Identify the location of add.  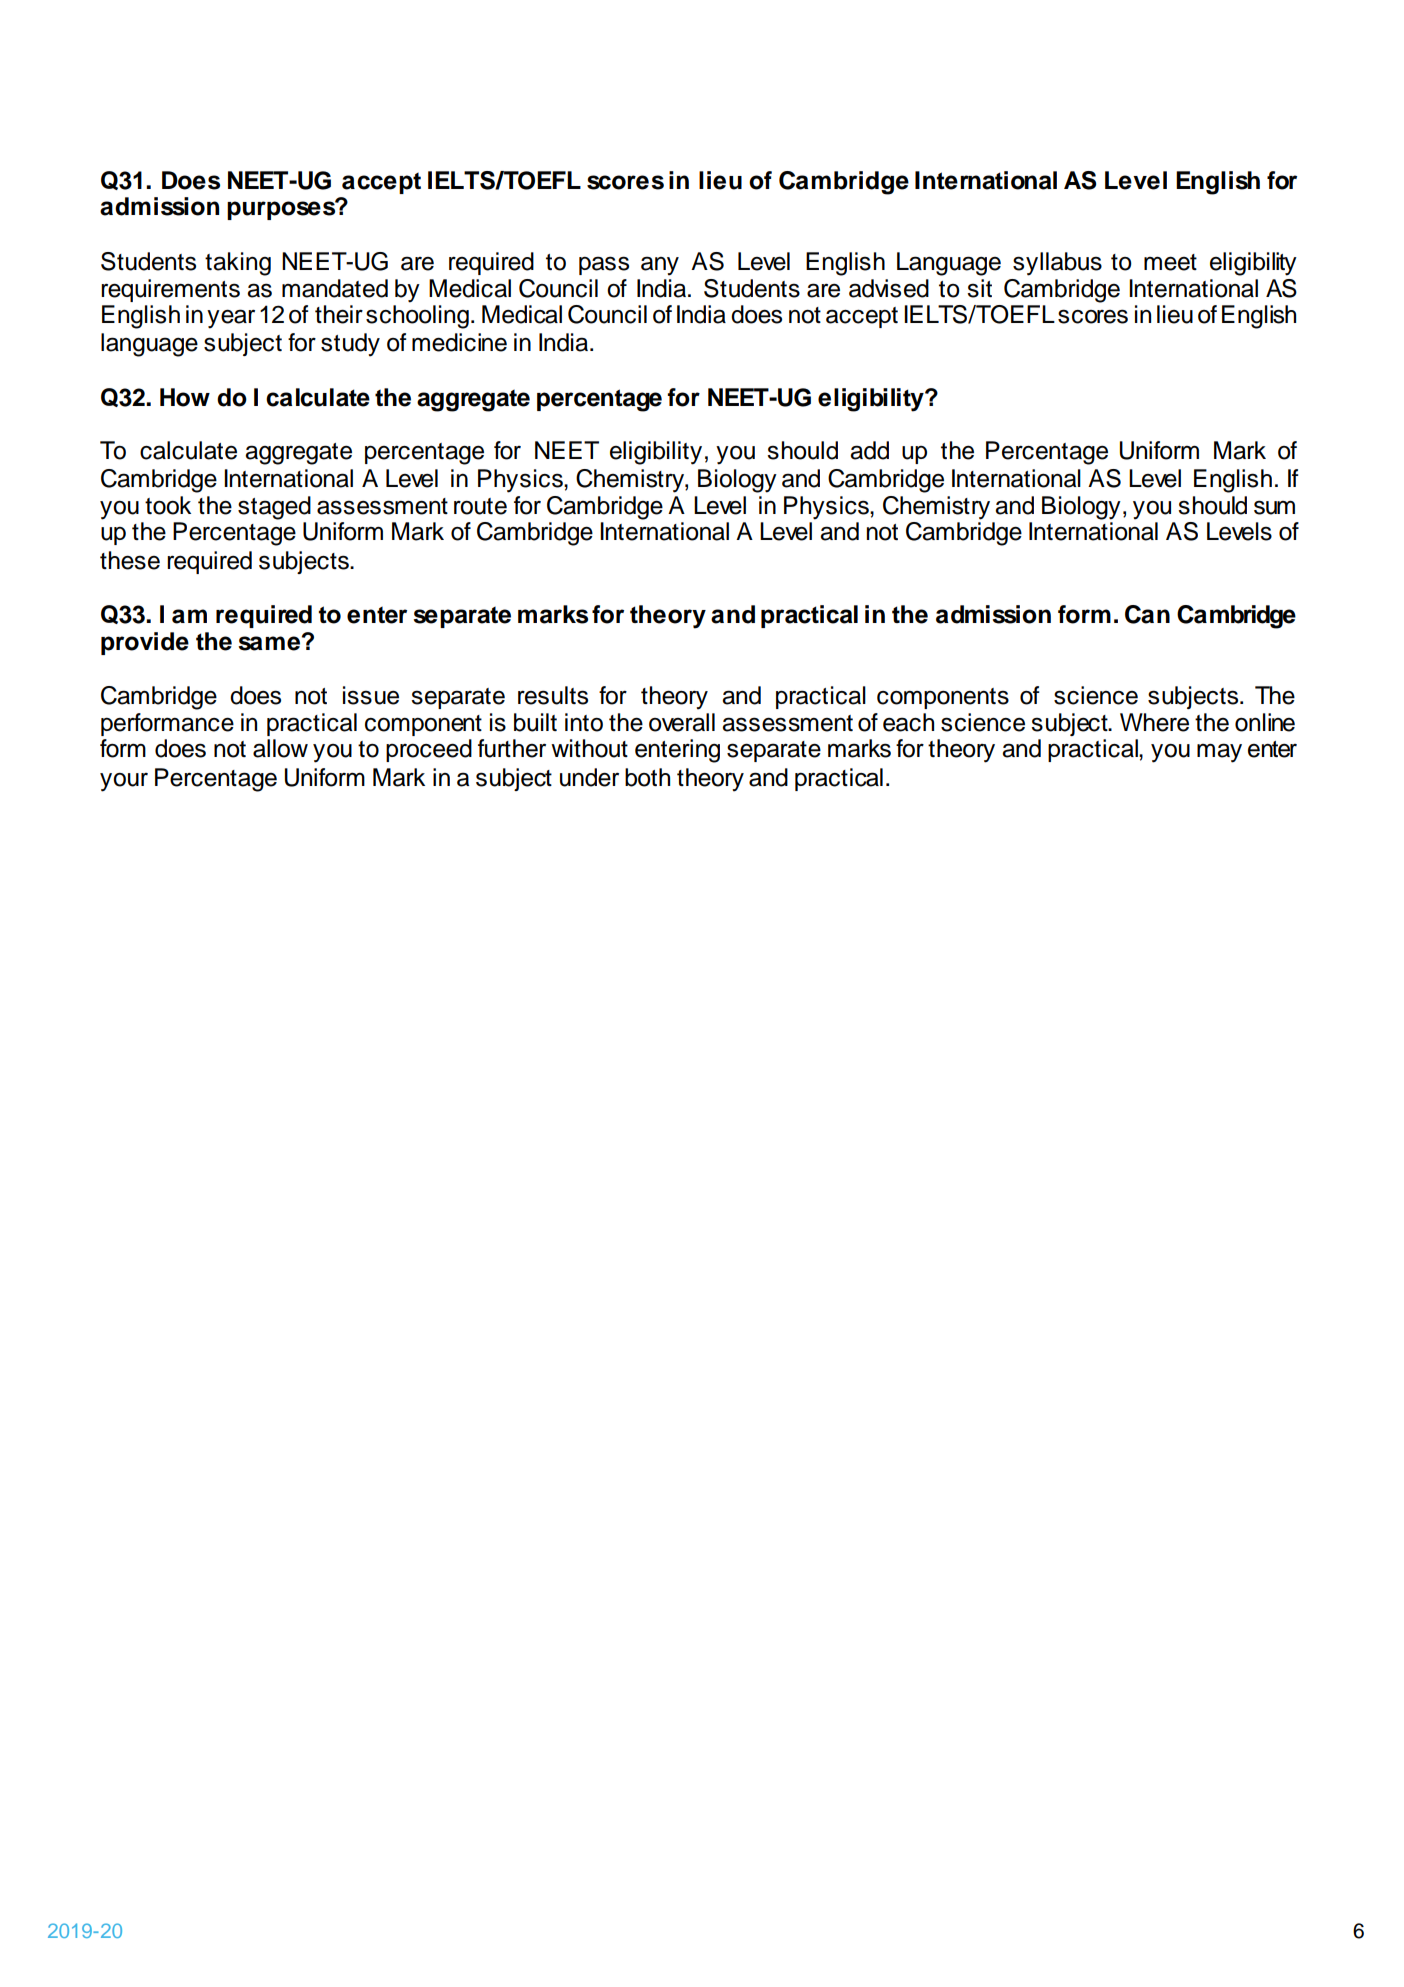
(869, 450).
